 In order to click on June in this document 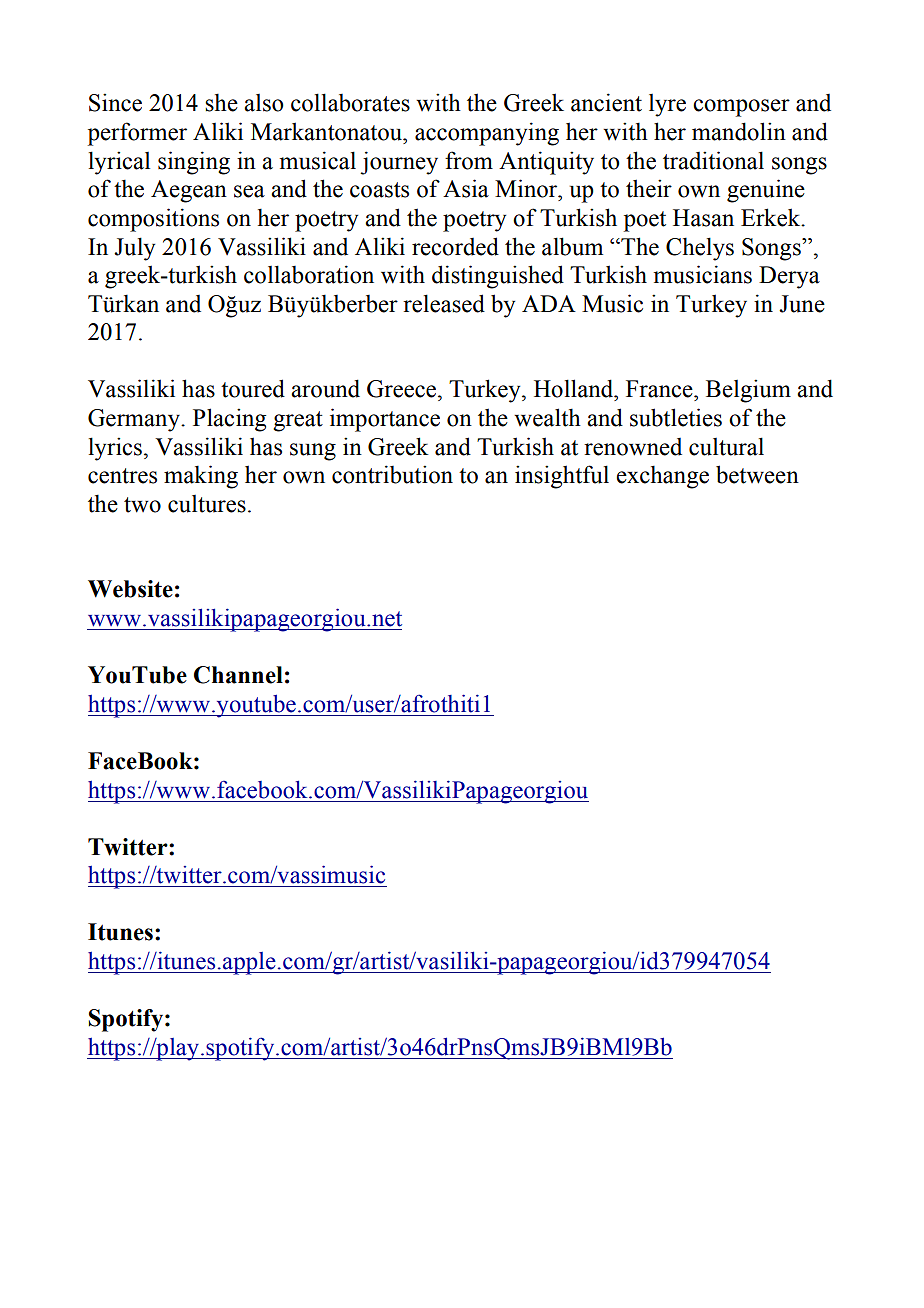, I will do `click(802, 304)`.
